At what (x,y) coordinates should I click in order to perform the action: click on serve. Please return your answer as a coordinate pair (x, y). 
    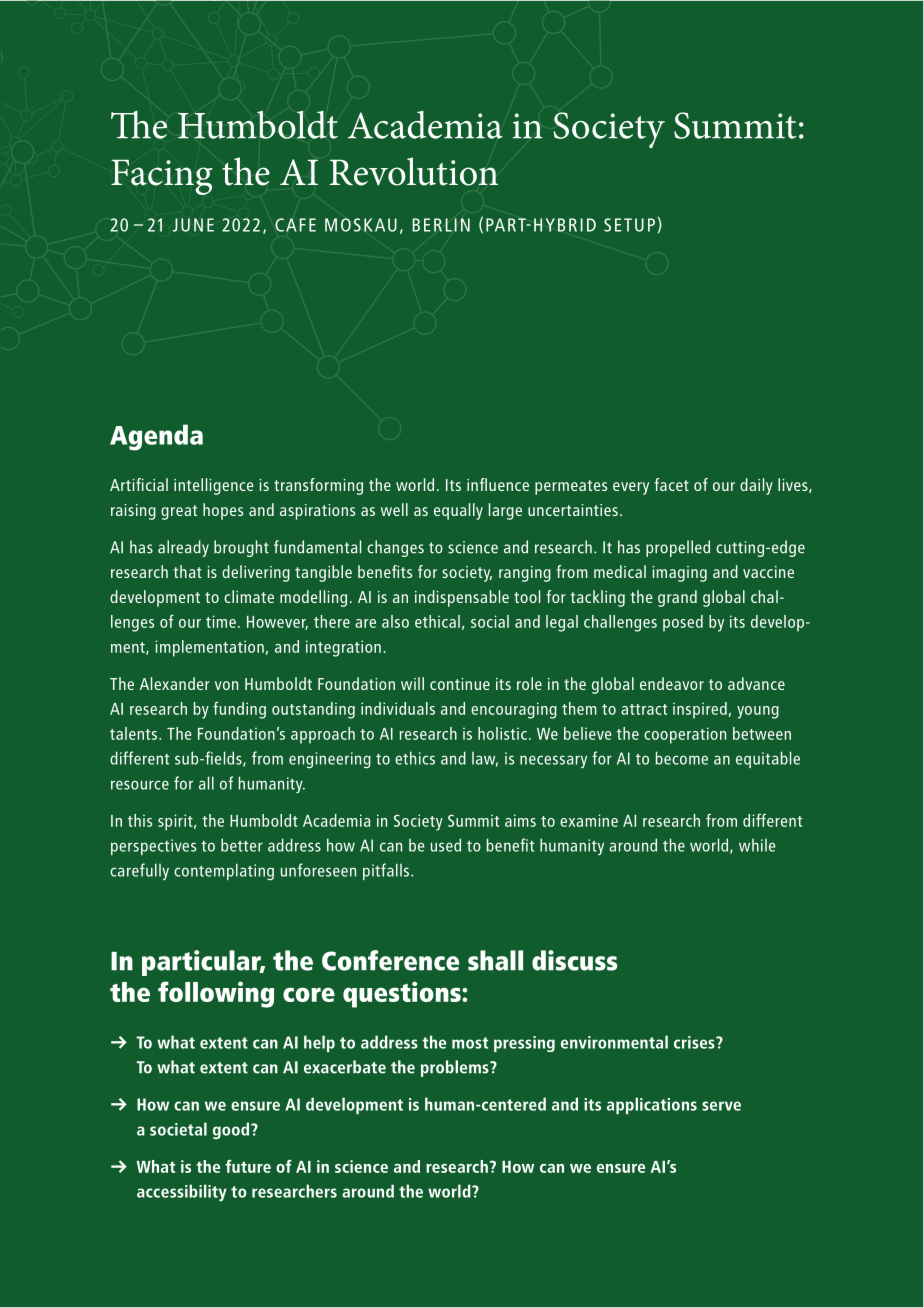
    Looking at the image, I should click on (721, 1106).
